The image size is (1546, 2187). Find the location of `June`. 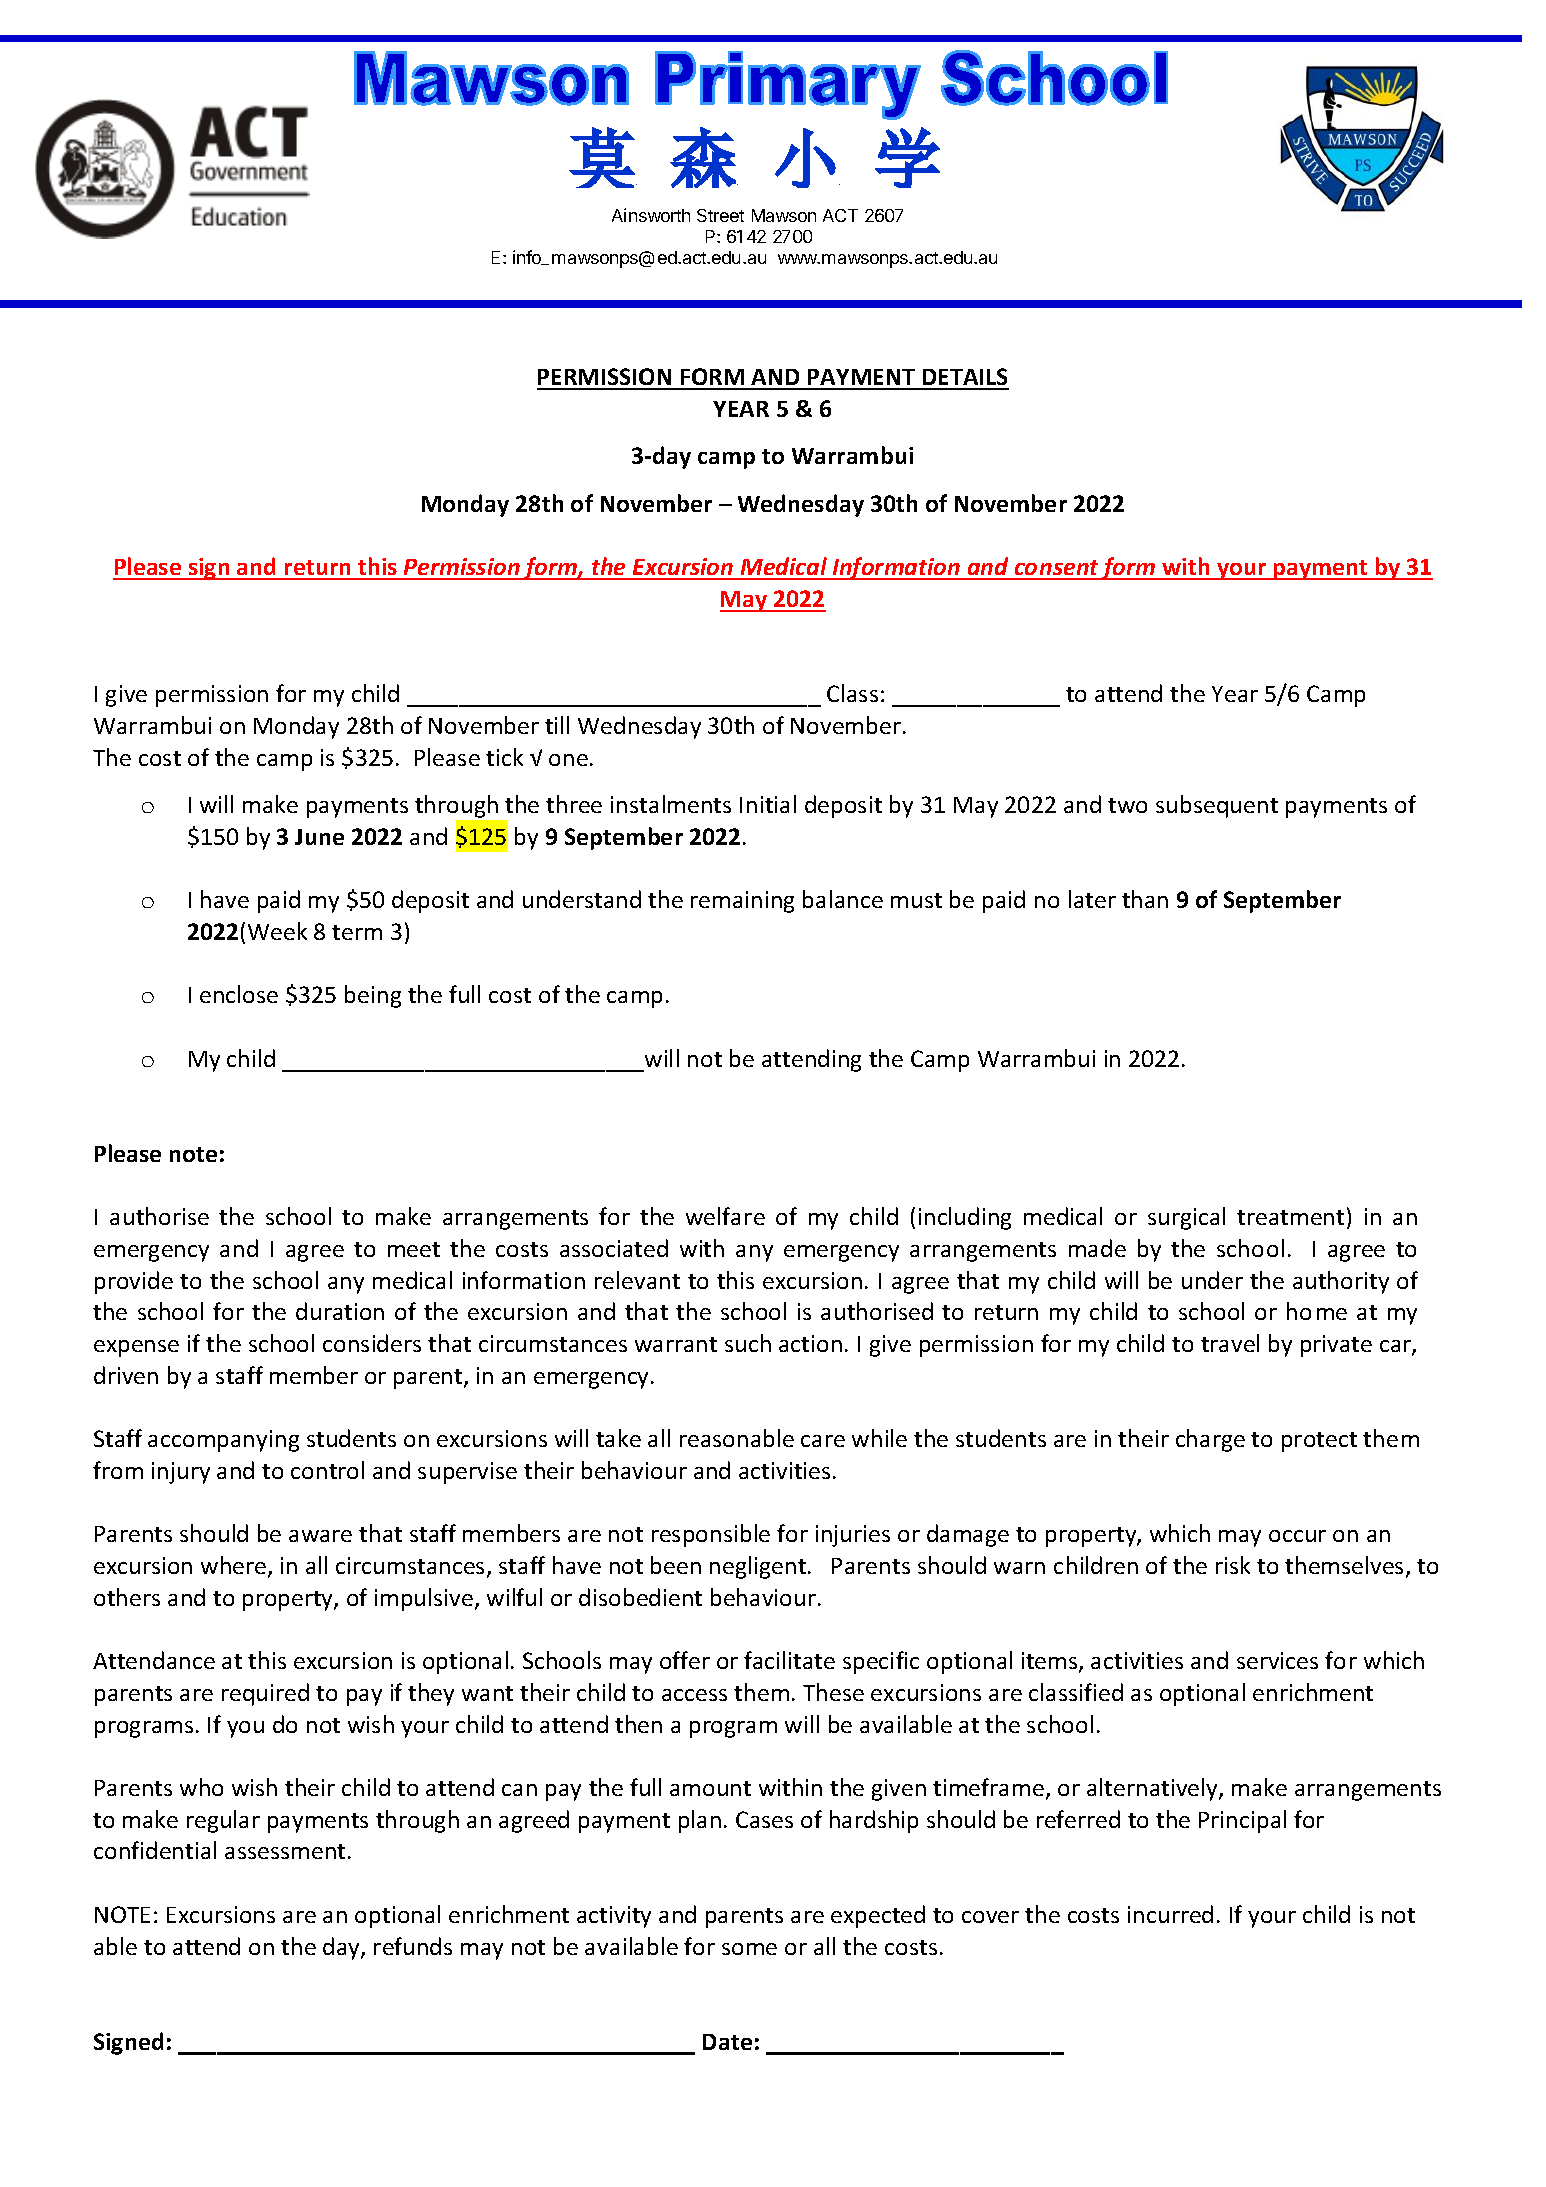

June is located at coordinates (319, 837).
